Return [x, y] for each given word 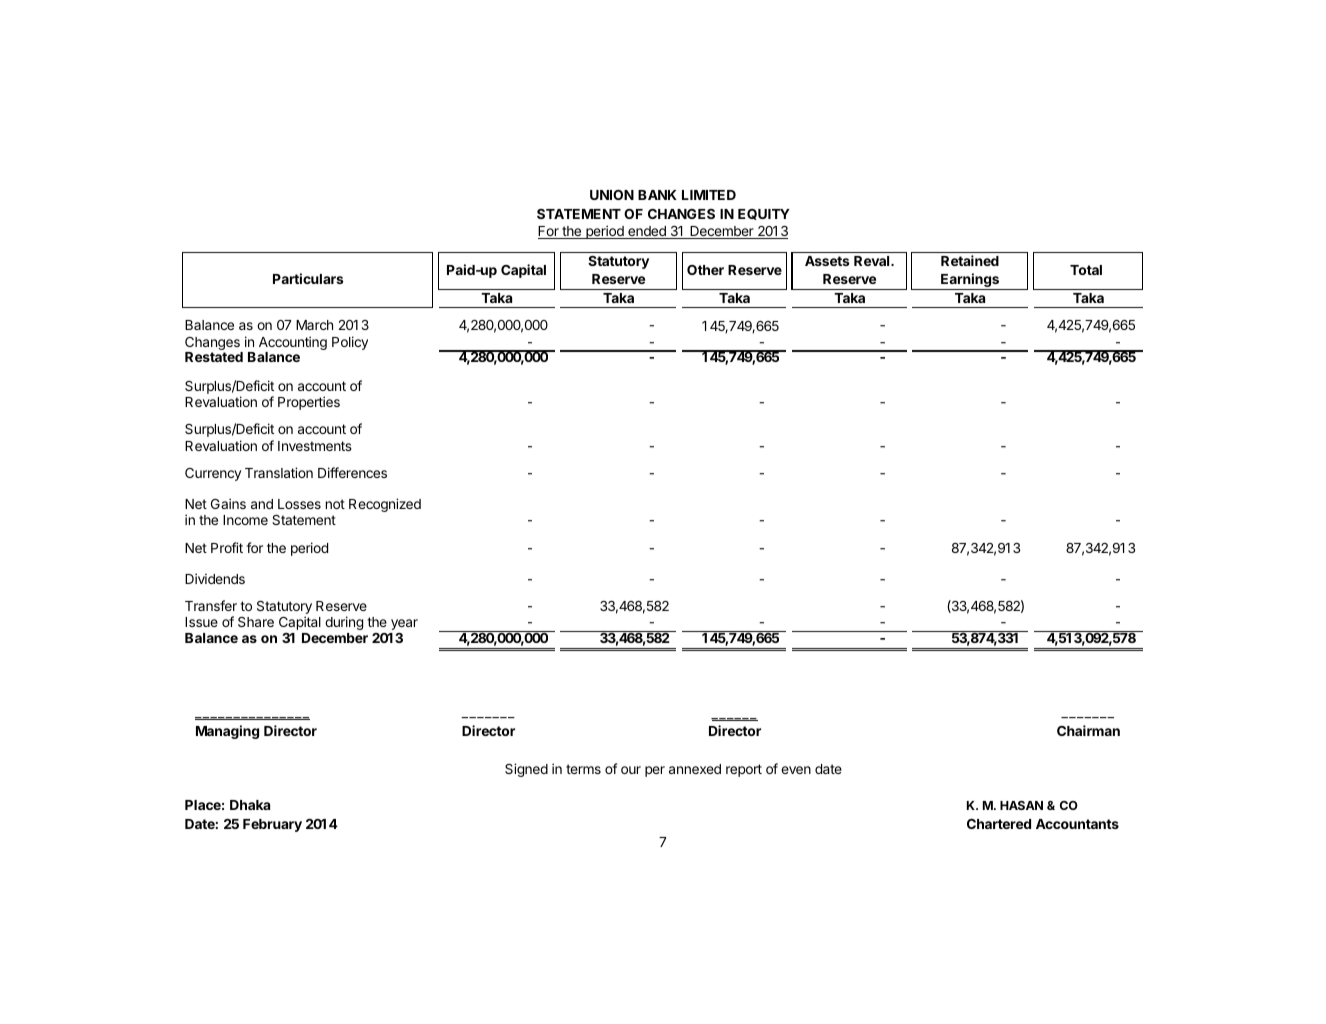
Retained [970, 260]
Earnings [970, 281]
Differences [352, 472]
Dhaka [250, 805]
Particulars [308, 278]
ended [647, 232]
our [631, 770]
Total [1086, 270]
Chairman [1088, 730]
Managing [227, 732]
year [404, 624]
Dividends [215, 578]
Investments [315, 446]
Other [705, 270]
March [314, 325]
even [796, 770]
